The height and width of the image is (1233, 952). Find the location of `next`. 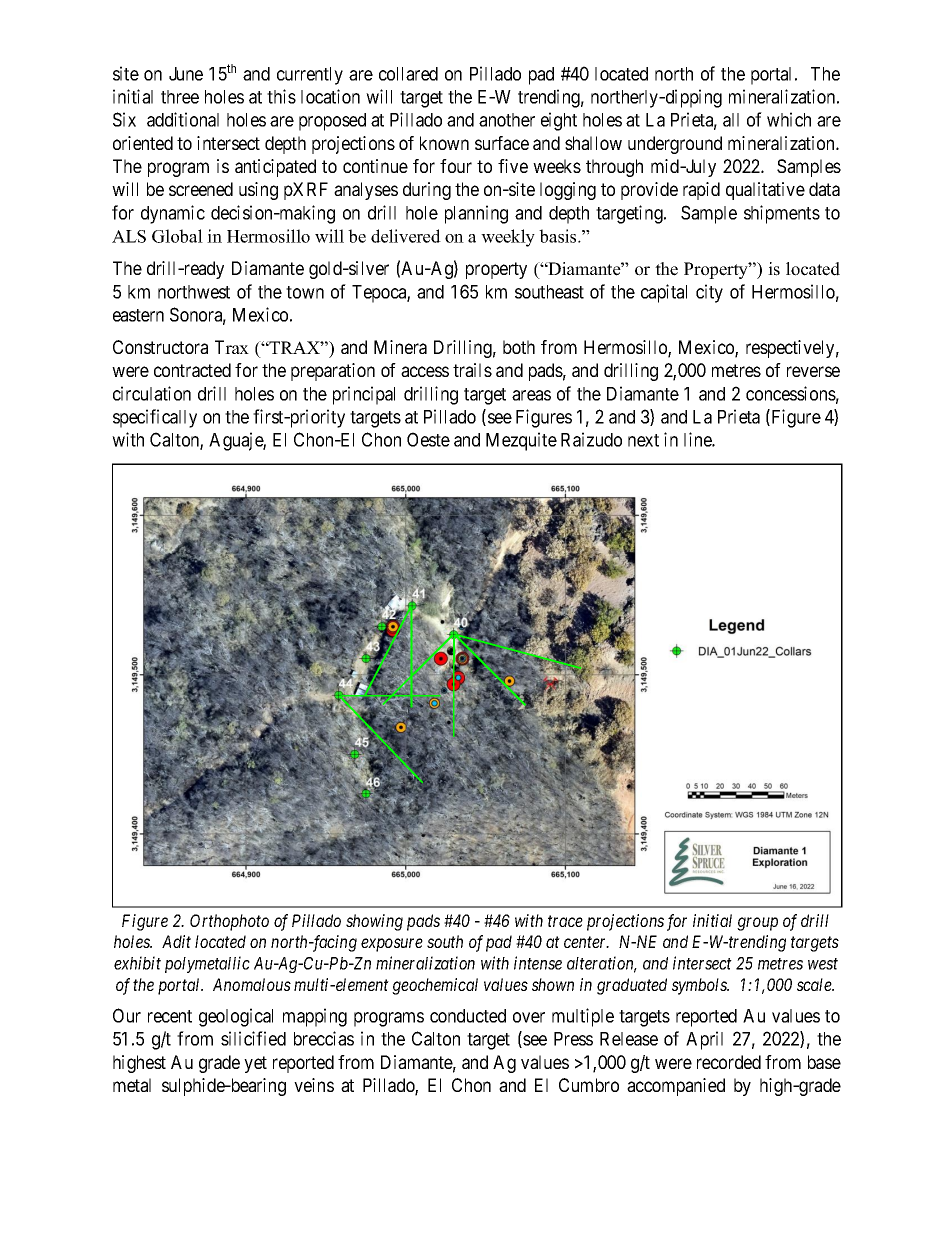

next is located at coordinates (643, 440).
